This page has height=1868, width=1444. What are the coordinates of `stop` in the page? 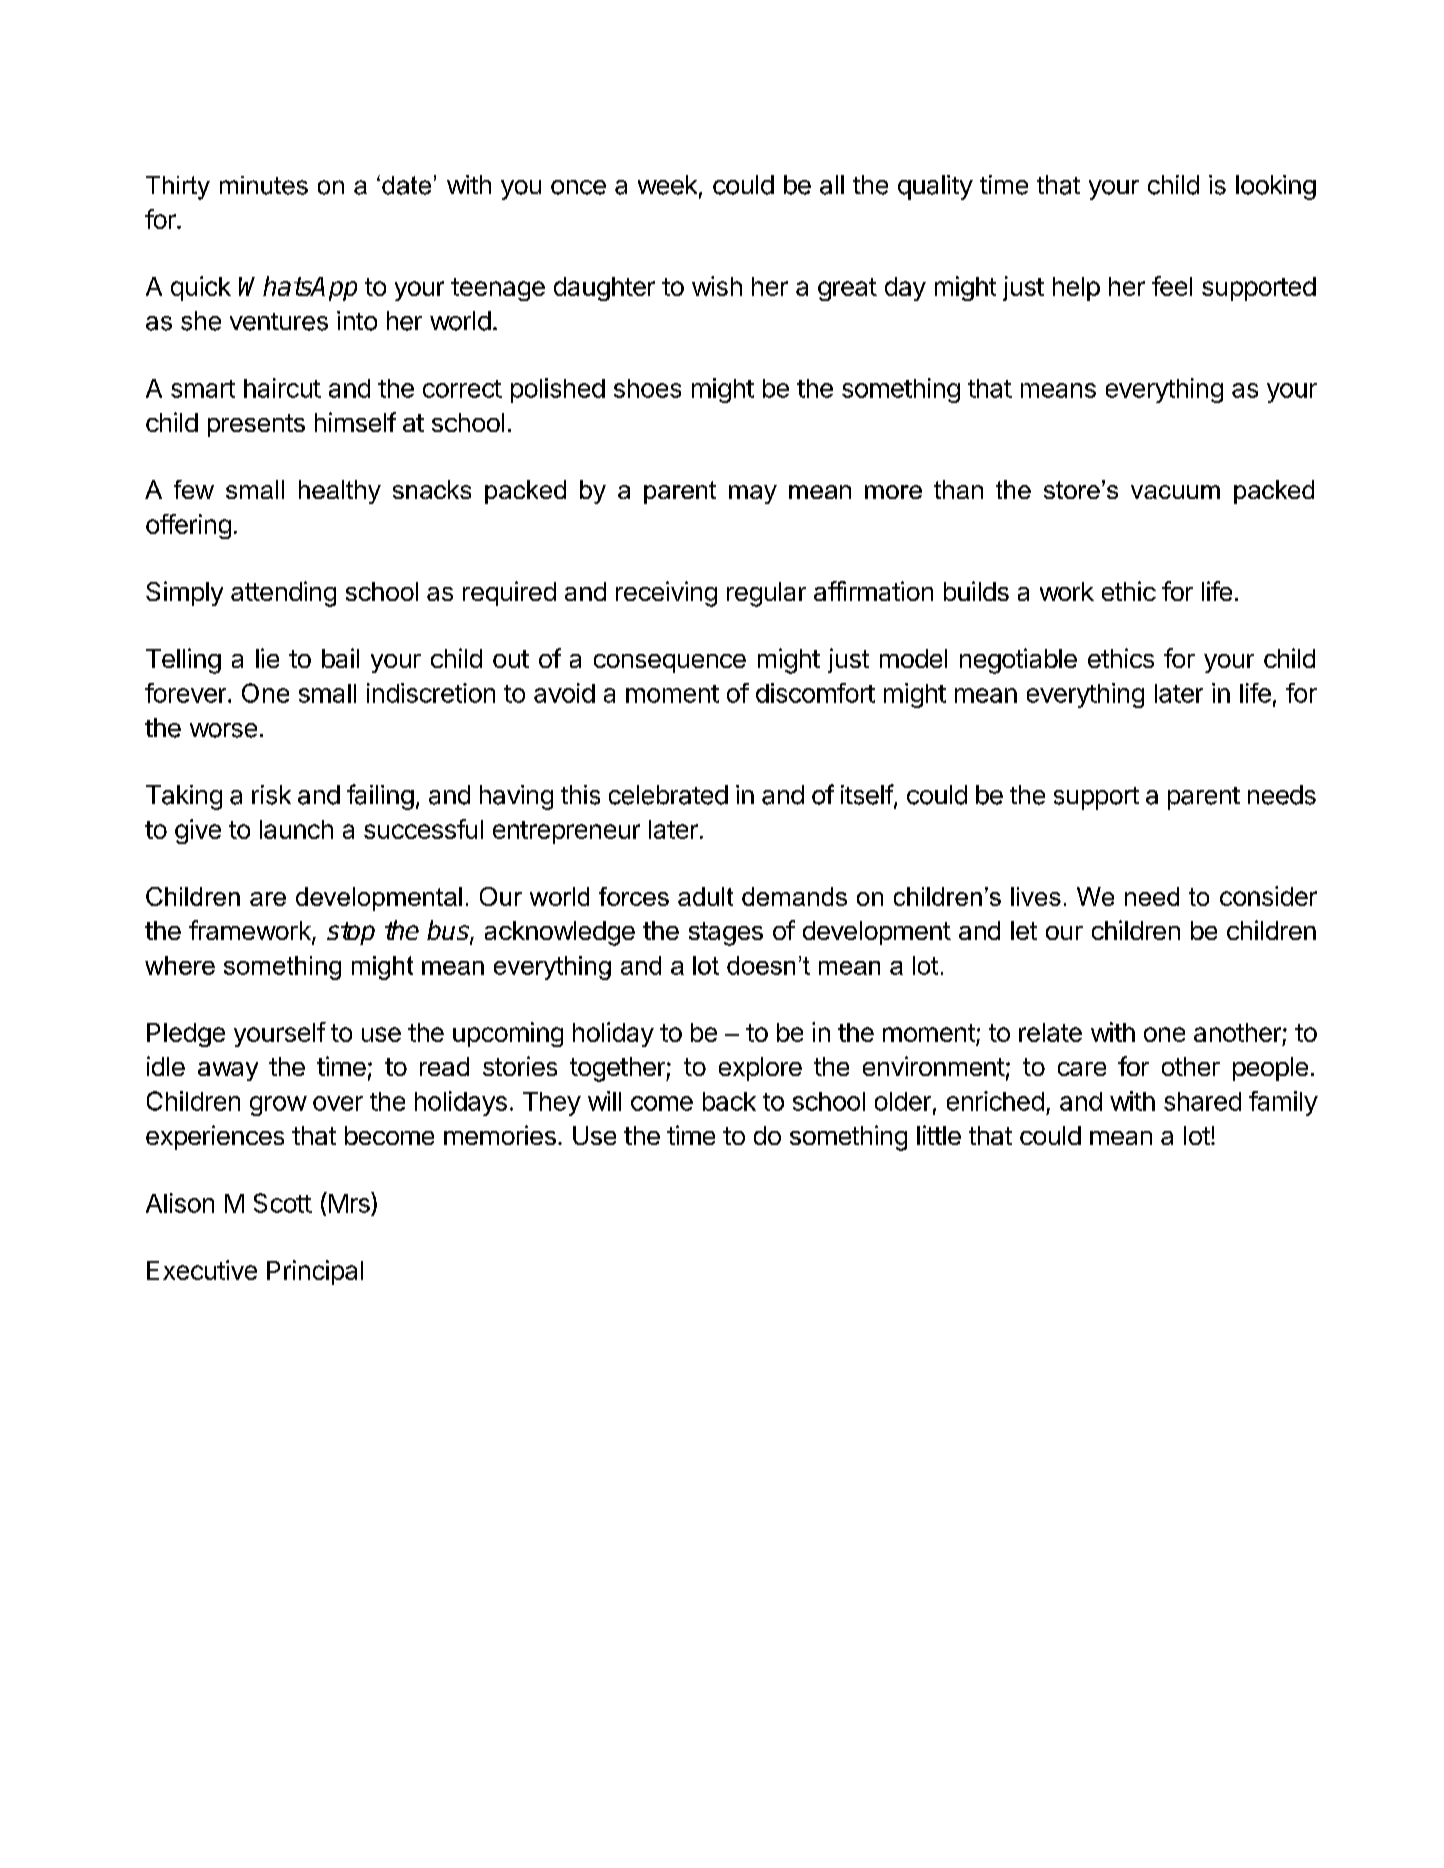 It's located at (351, 933).
